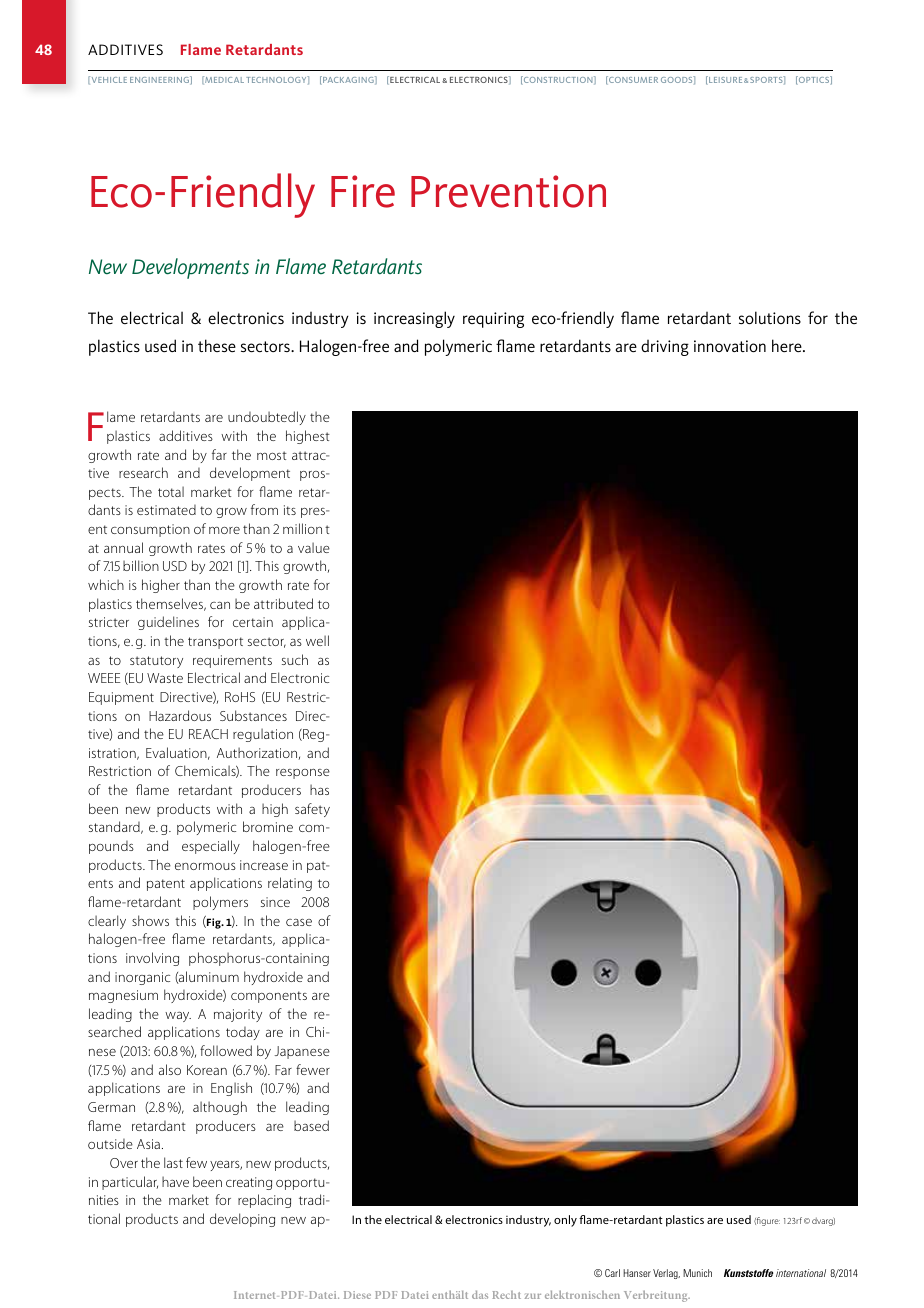 The image size is (924, 1308). What do you see at coordinates (168, 623) in the image?
I see `guidelines` at bounding box center [168, 623].
